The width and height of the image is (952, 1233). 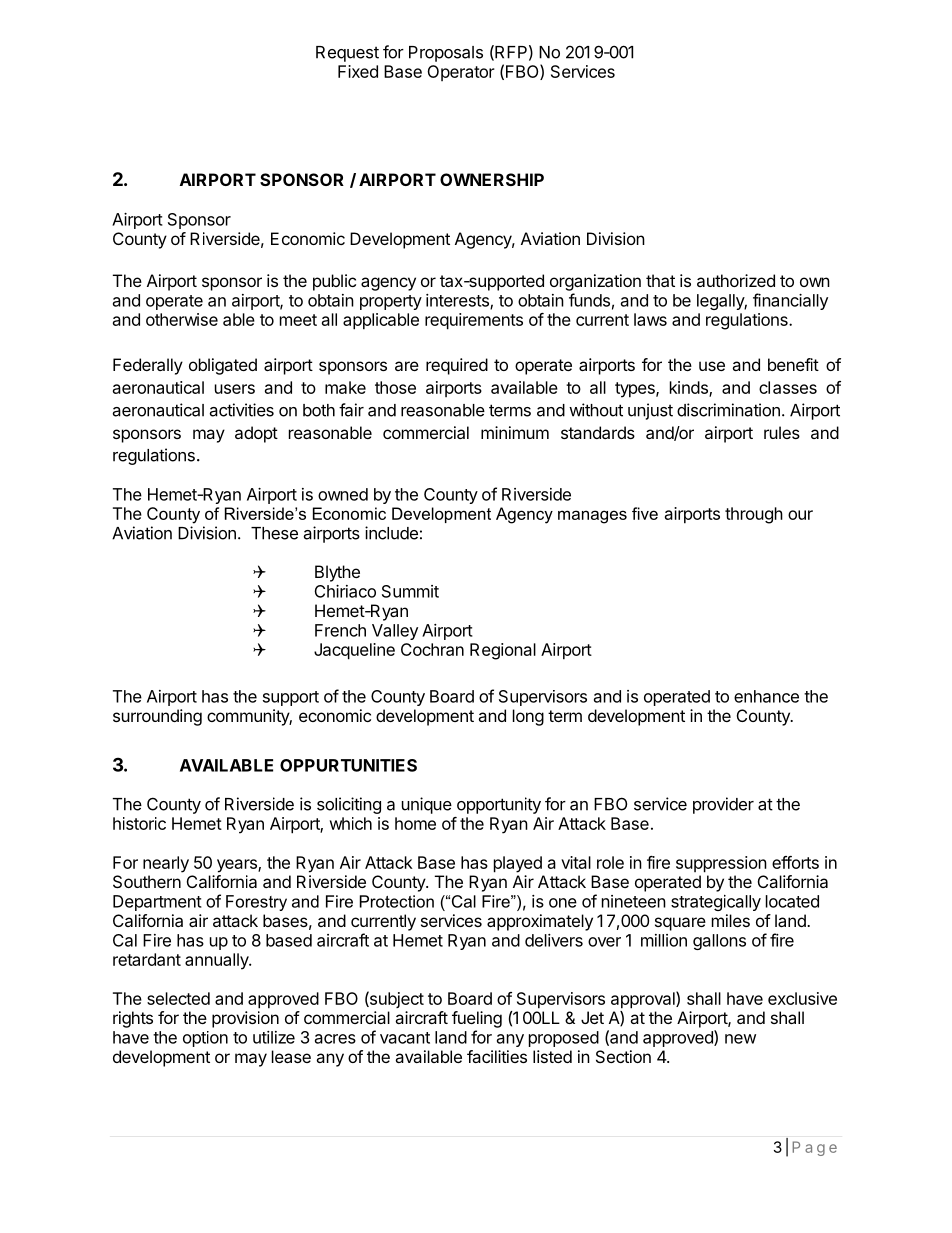 I want to click on Request, so click(x=347, y=54).
